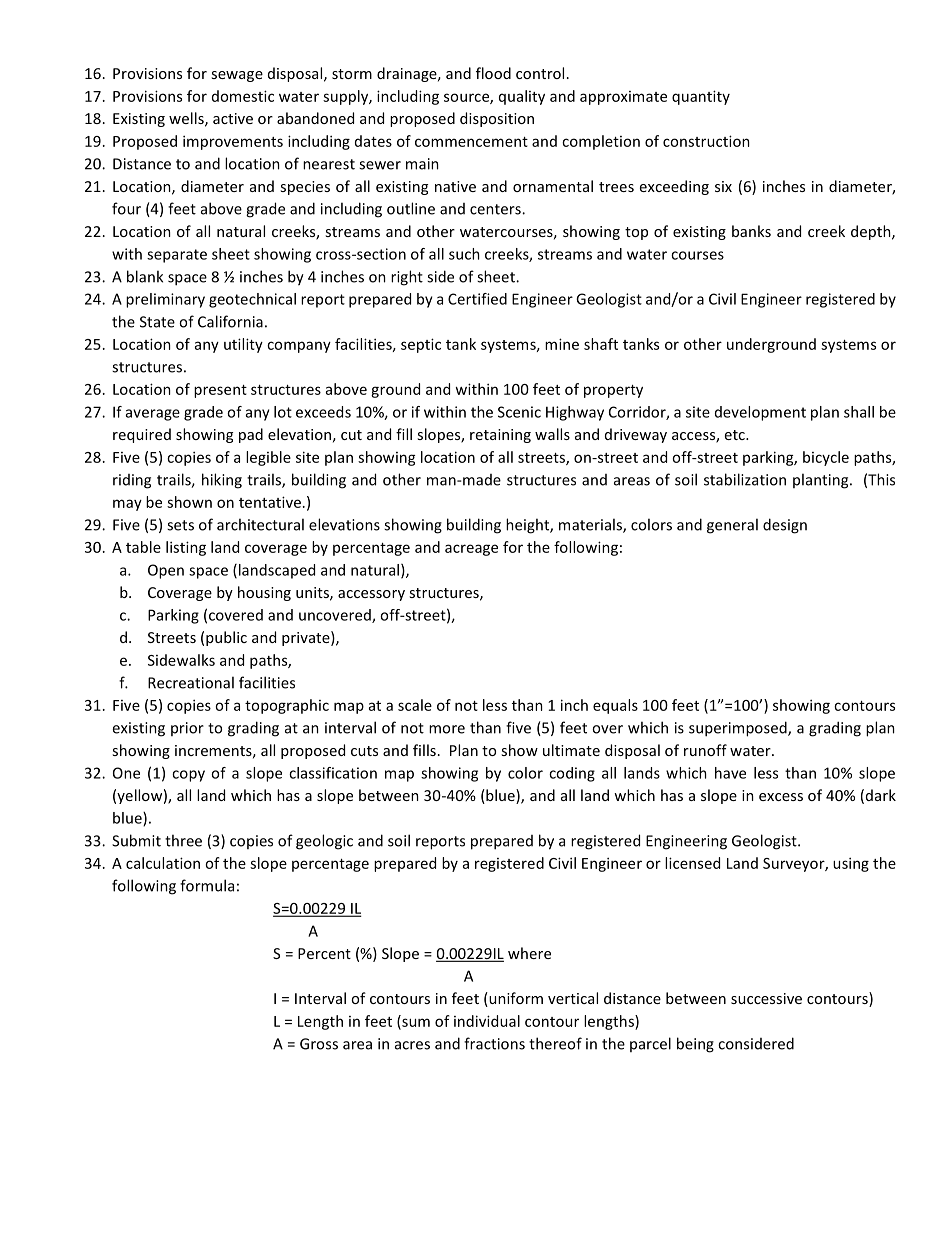  What do you see at coordinates (230, 321) in the screenshot?
I see `California` at bounding box center [230, 321].
